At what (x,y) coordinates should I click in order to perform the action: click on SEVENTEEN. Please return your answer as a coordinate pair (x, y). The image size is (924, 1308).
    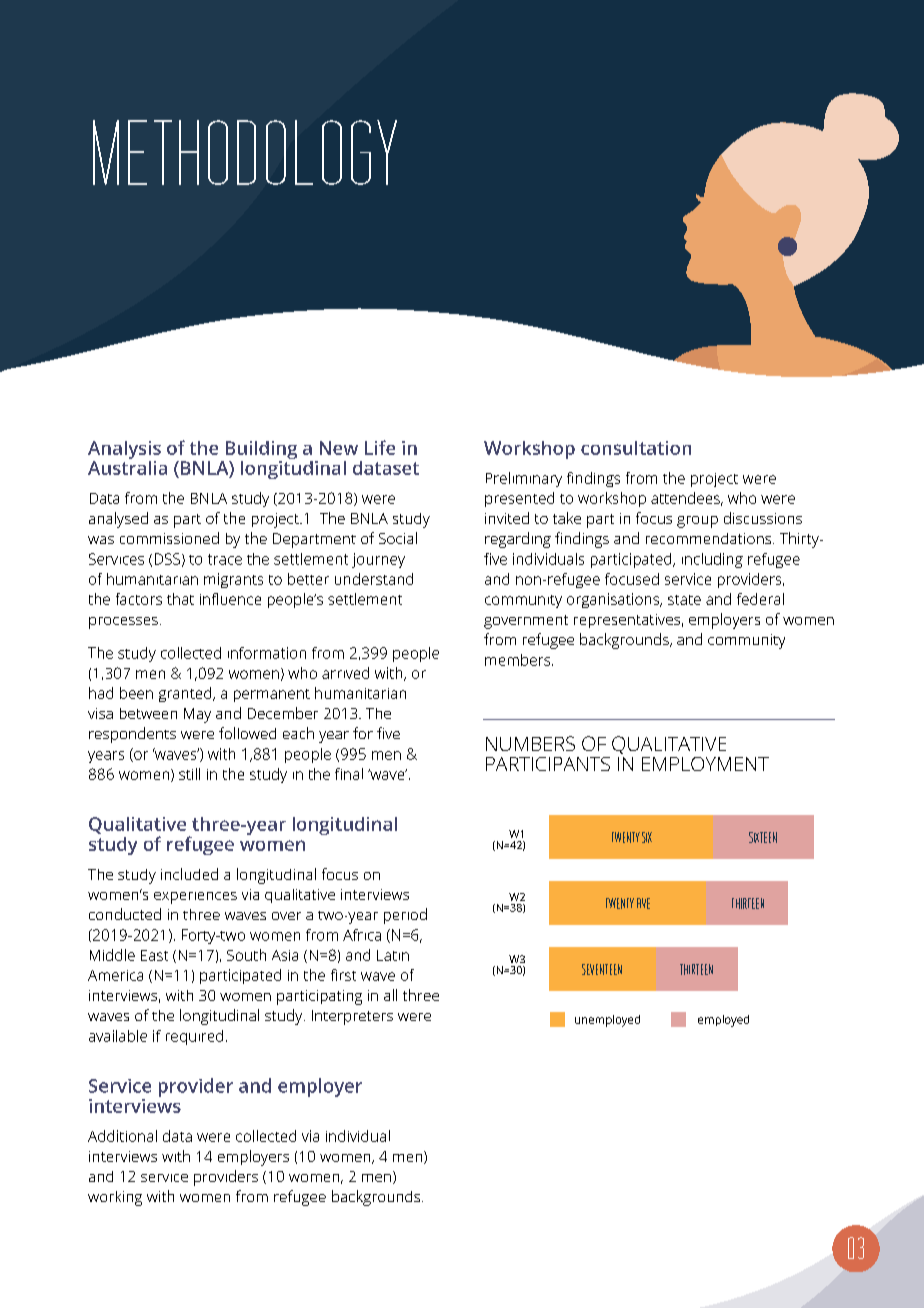
    Looking at the image, I should click on (602, 969).
